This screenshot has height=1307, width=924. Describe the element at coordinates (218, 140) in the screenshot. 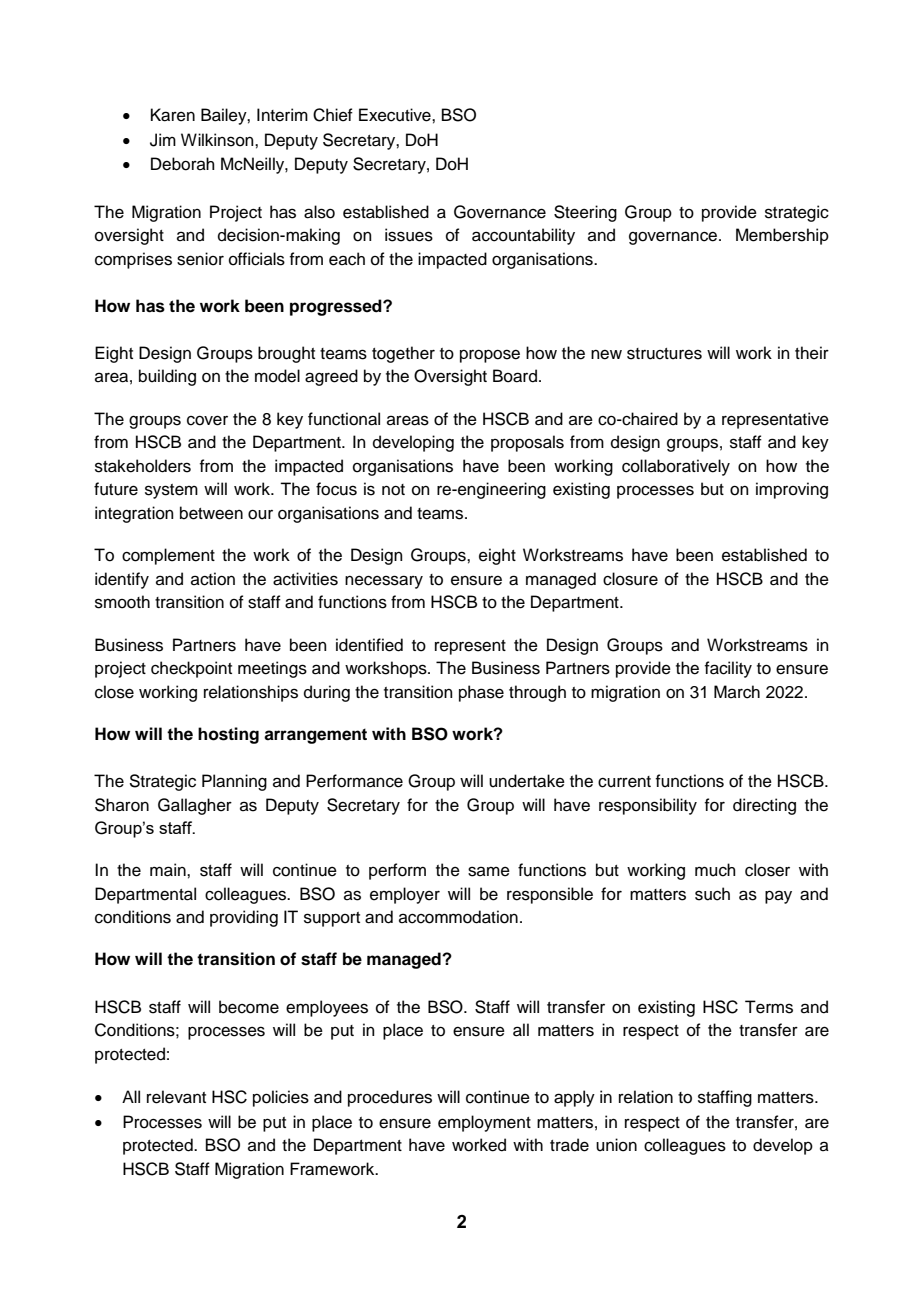

I see `Wilkinson` at that location.
